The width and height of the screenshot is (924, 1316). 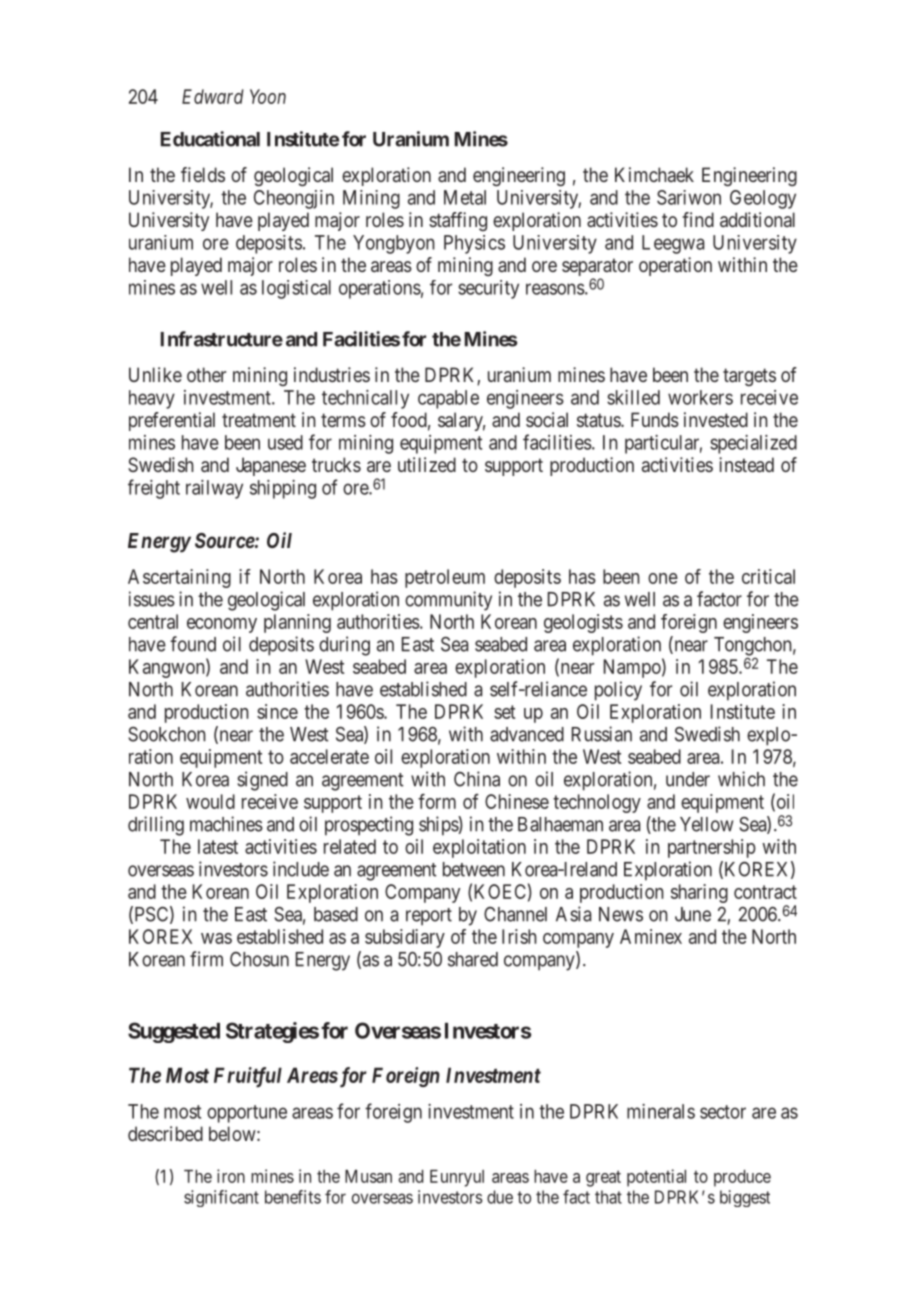 What do you see at coordinates (698, 219) in the screenshot?
I see `find` at bounding box center [698, 219].
